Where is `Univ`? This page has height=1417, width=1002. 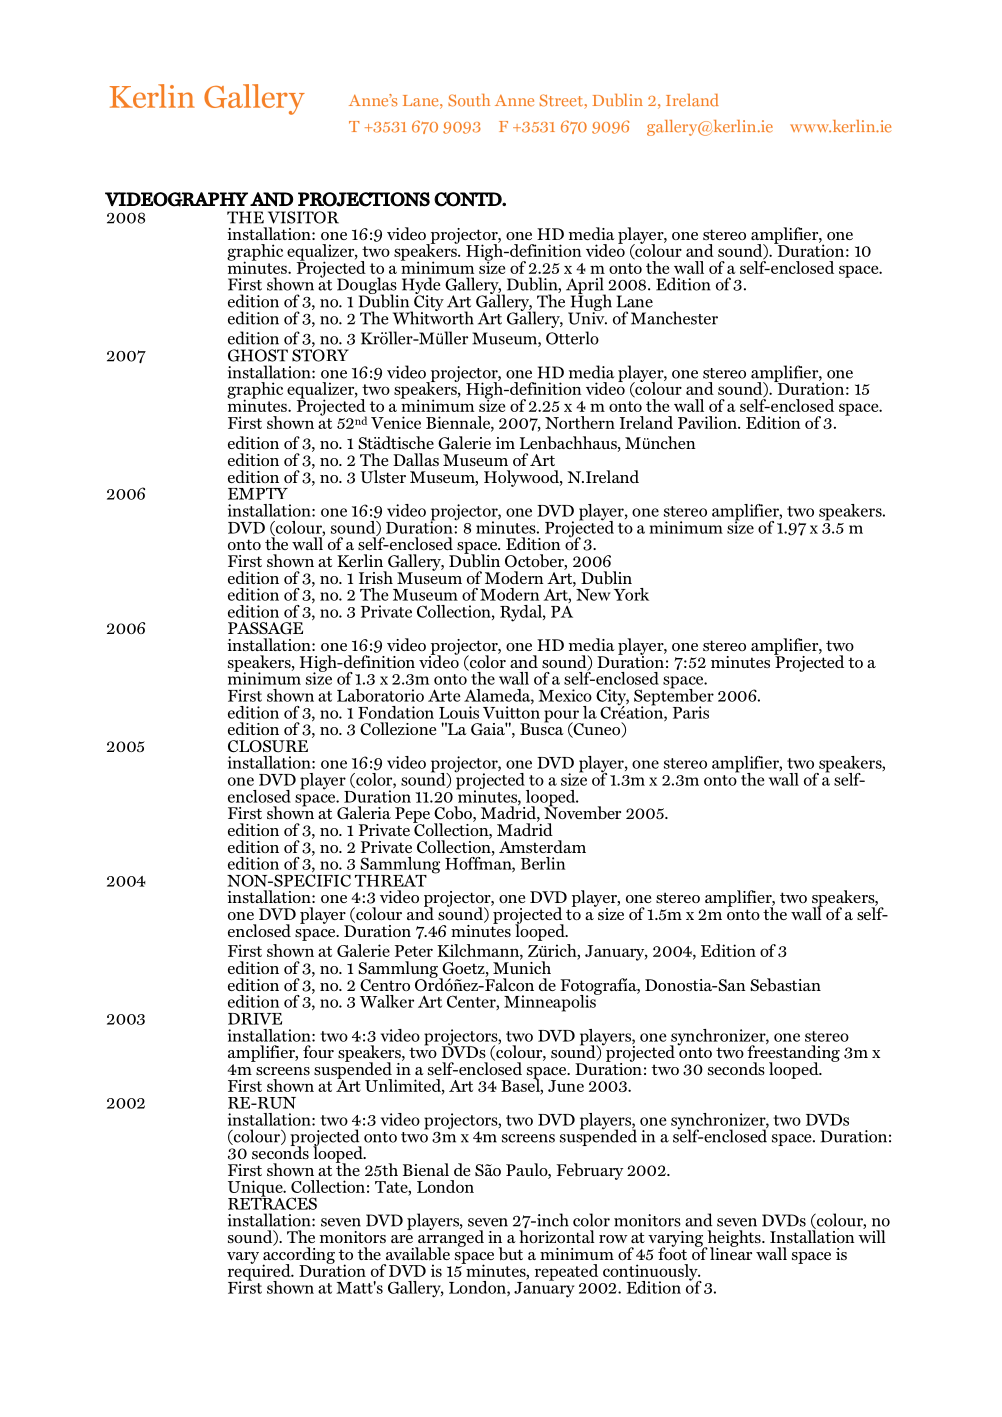 Univ is located at coordinates (587, 317).
